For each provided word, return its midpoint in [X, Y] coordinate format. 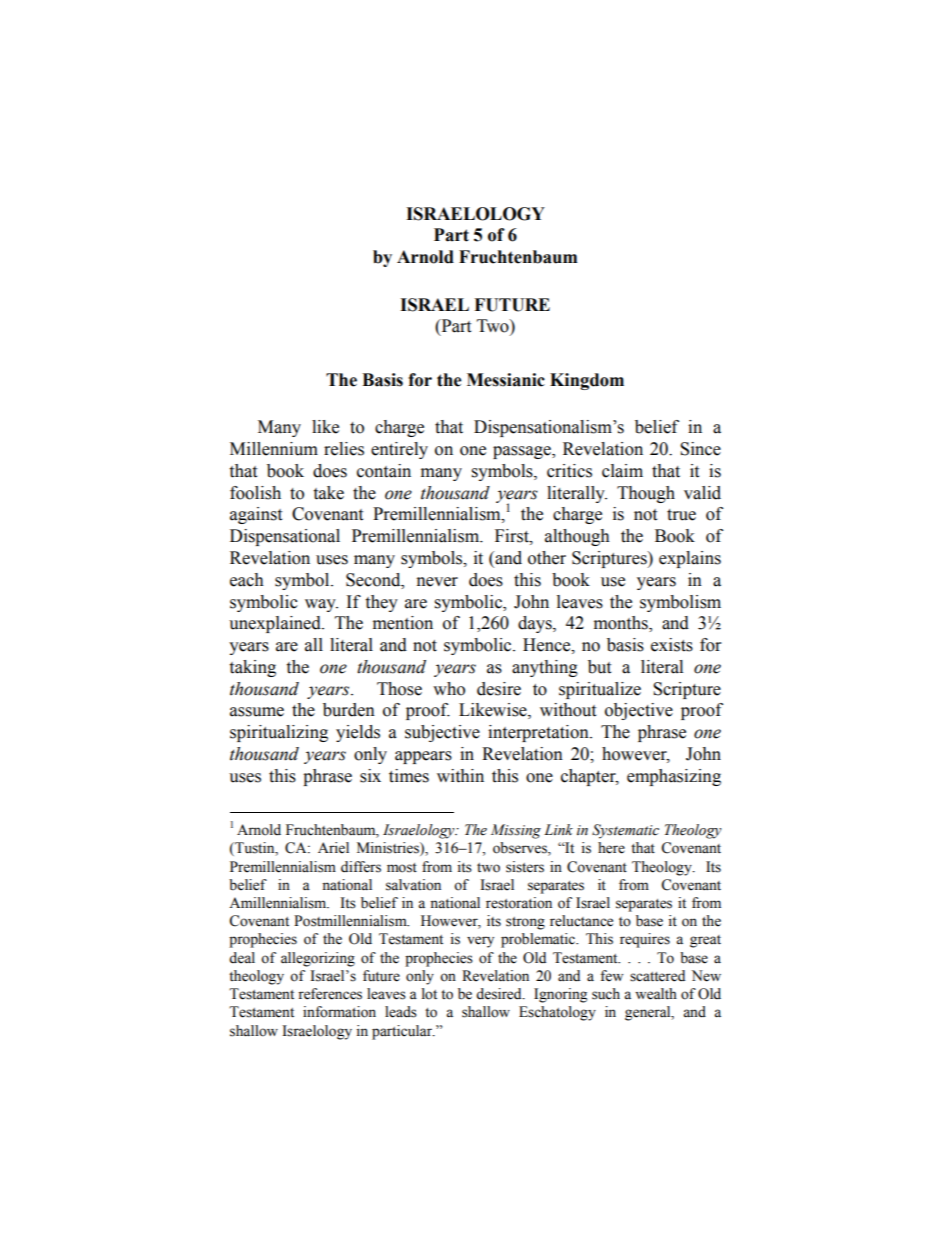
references [330, 994]
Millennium [274, 449]
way [321, 605]
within [460, 776]
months [622, 624]
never [437, 582]
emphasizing [674, 777]
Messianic [506, 380]
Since [700, 449]
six [370, 776]
